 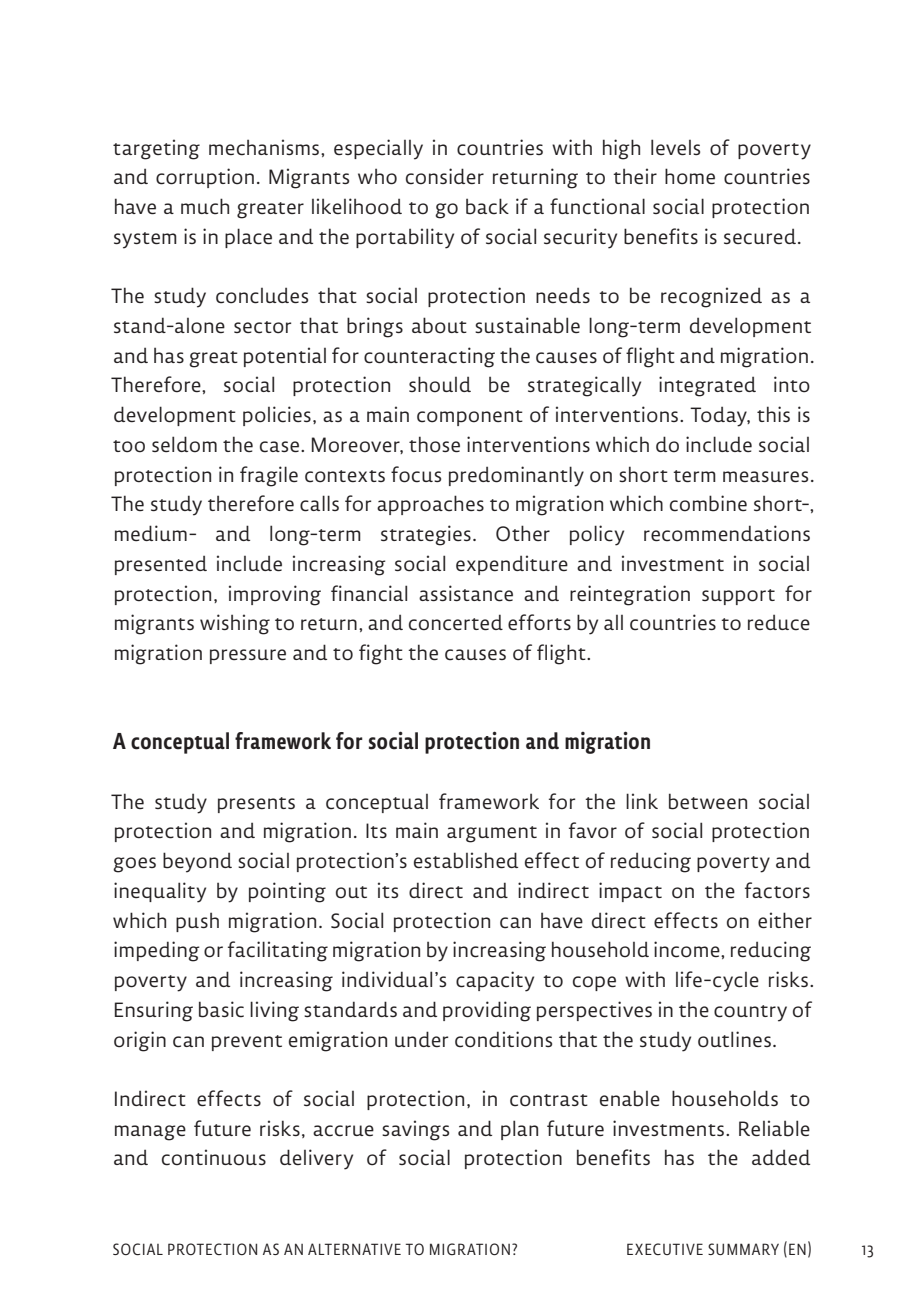 I want to click on continuous, so click(x=214, y=1157).
